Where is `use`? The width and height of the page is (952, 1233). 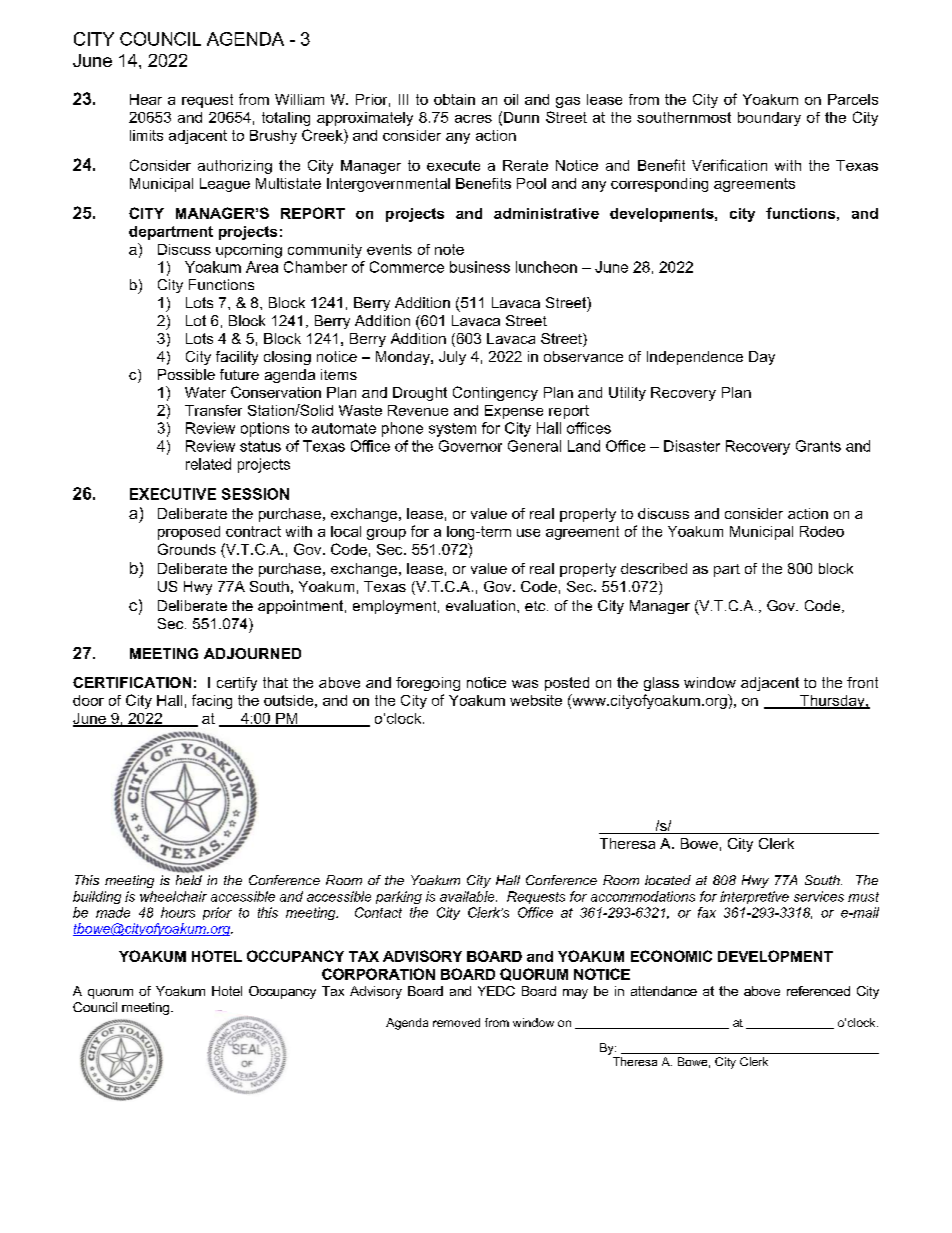
use is located at coordinates (528, 533).
